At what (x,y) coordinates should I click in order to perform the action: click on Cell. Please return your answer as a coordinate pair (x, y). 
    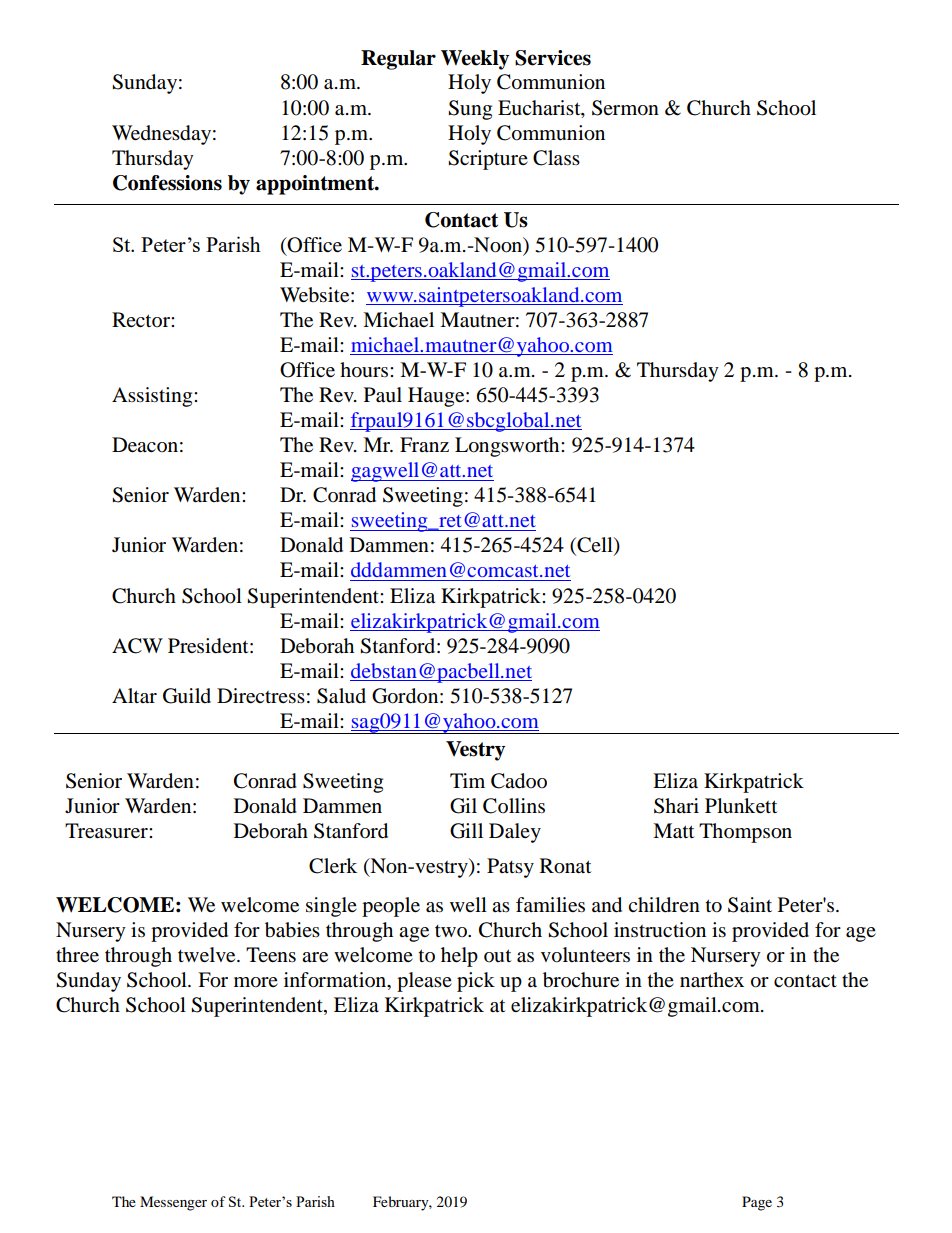
    Looking at the image, I should click on (595, 546).
